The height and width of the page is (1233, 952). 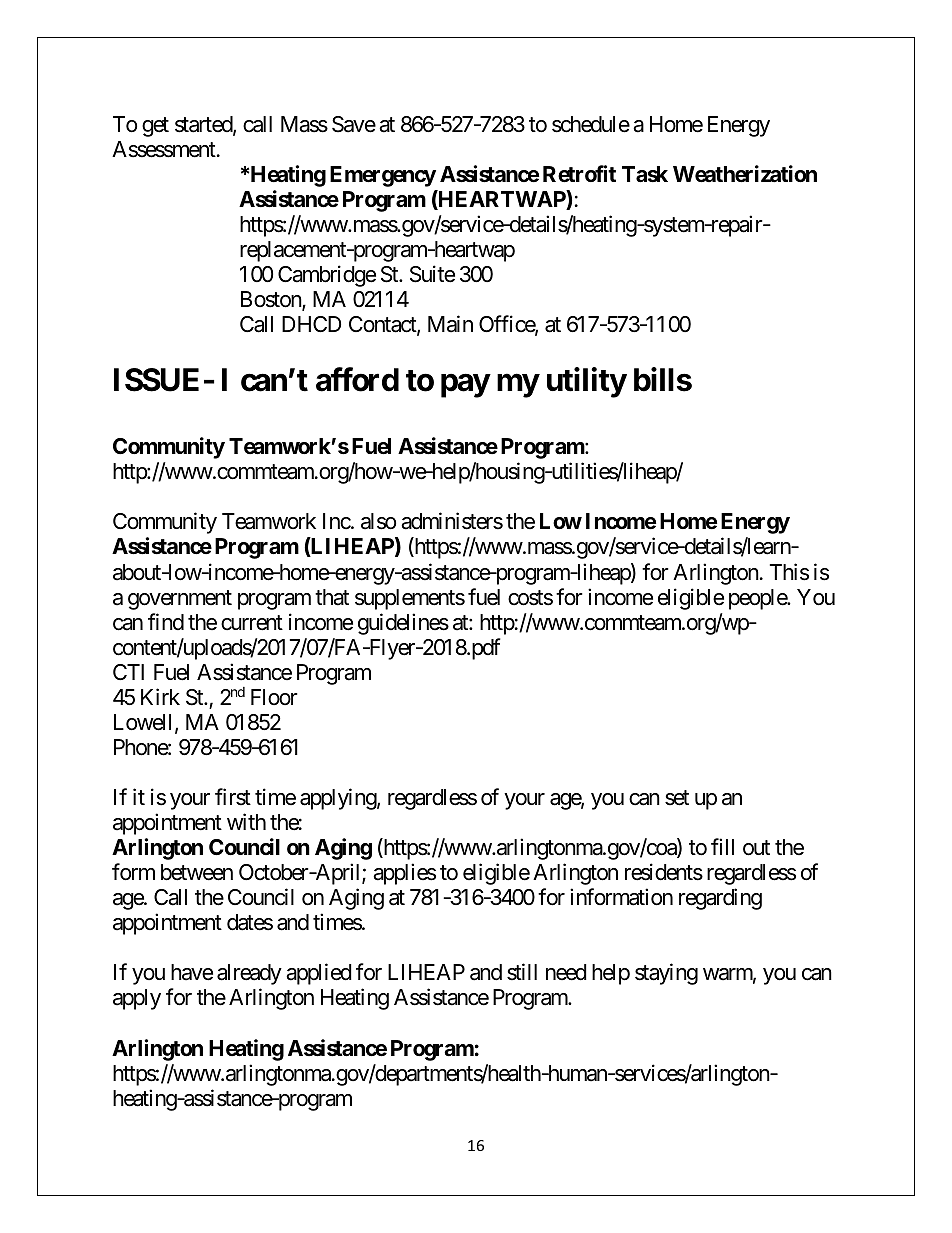 What do you see at coordinates (180, 600) in the page?
I see `government` at bounding box center [180, 600].
